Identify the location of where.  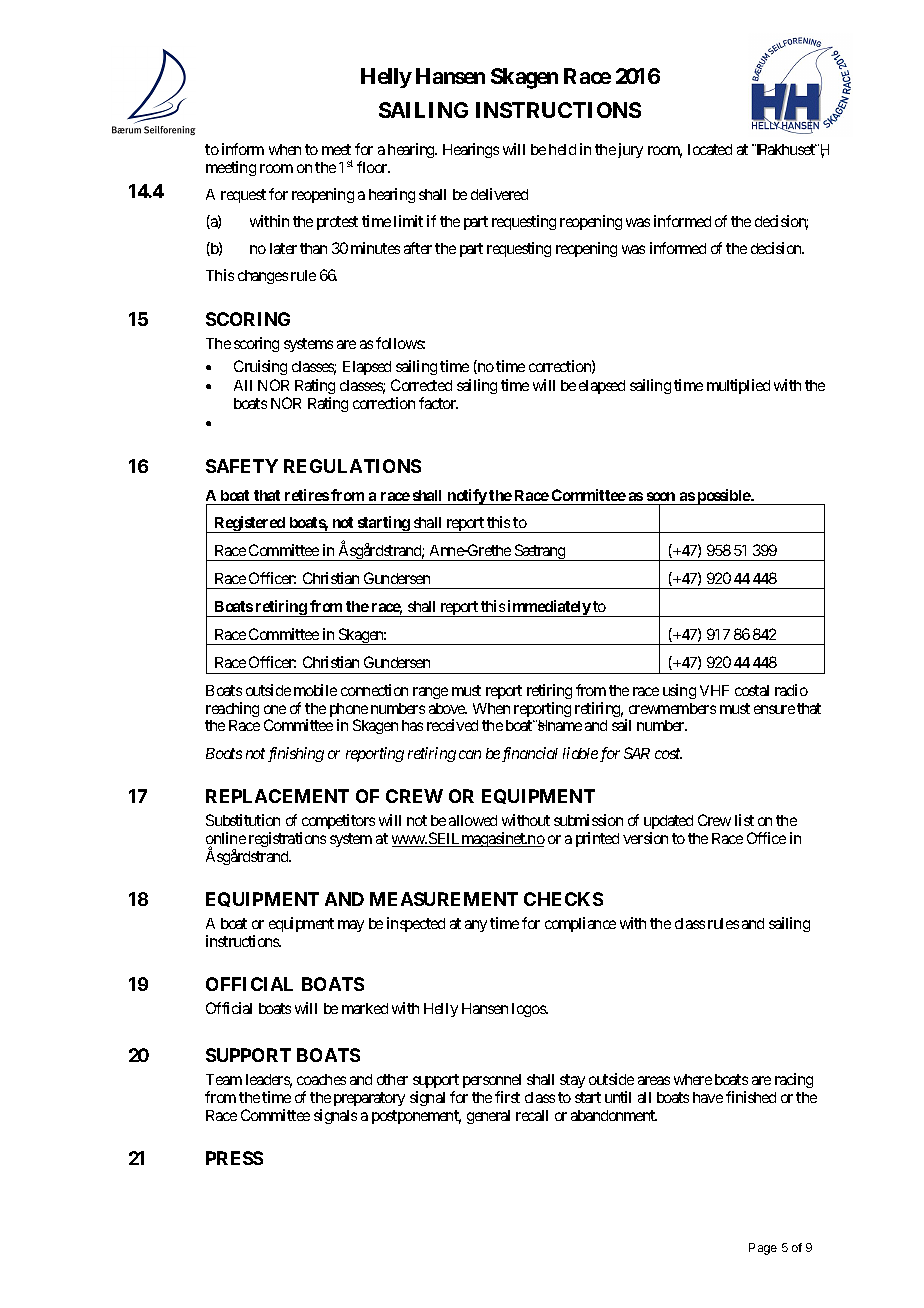
(693, 1079).
